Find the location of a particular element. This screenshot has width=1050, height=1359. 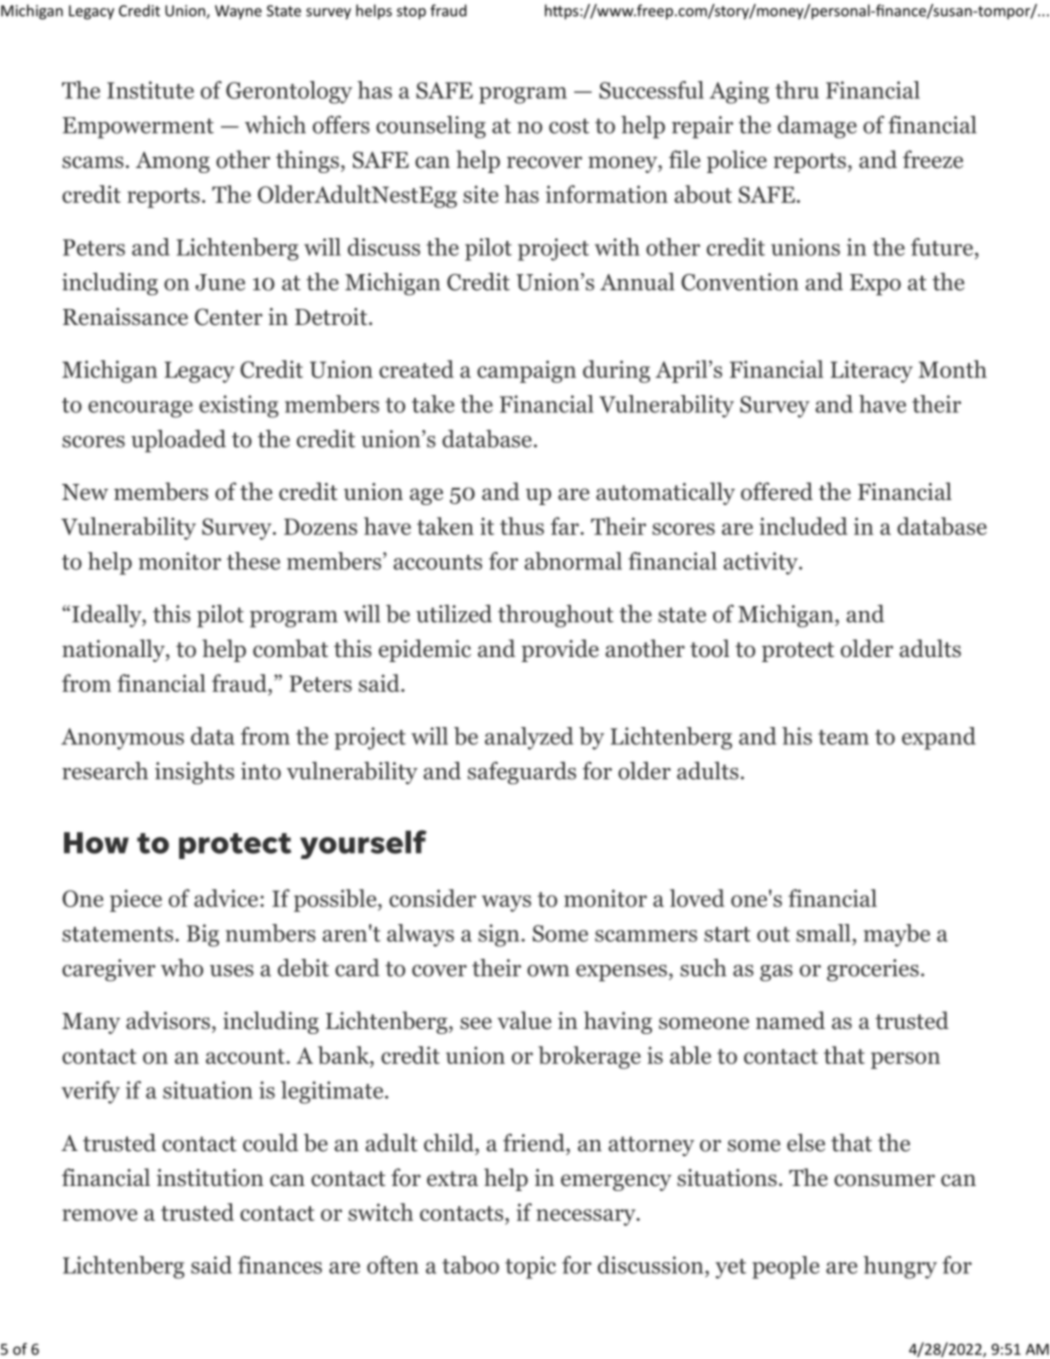

team is located at coordinates (843, 737).
